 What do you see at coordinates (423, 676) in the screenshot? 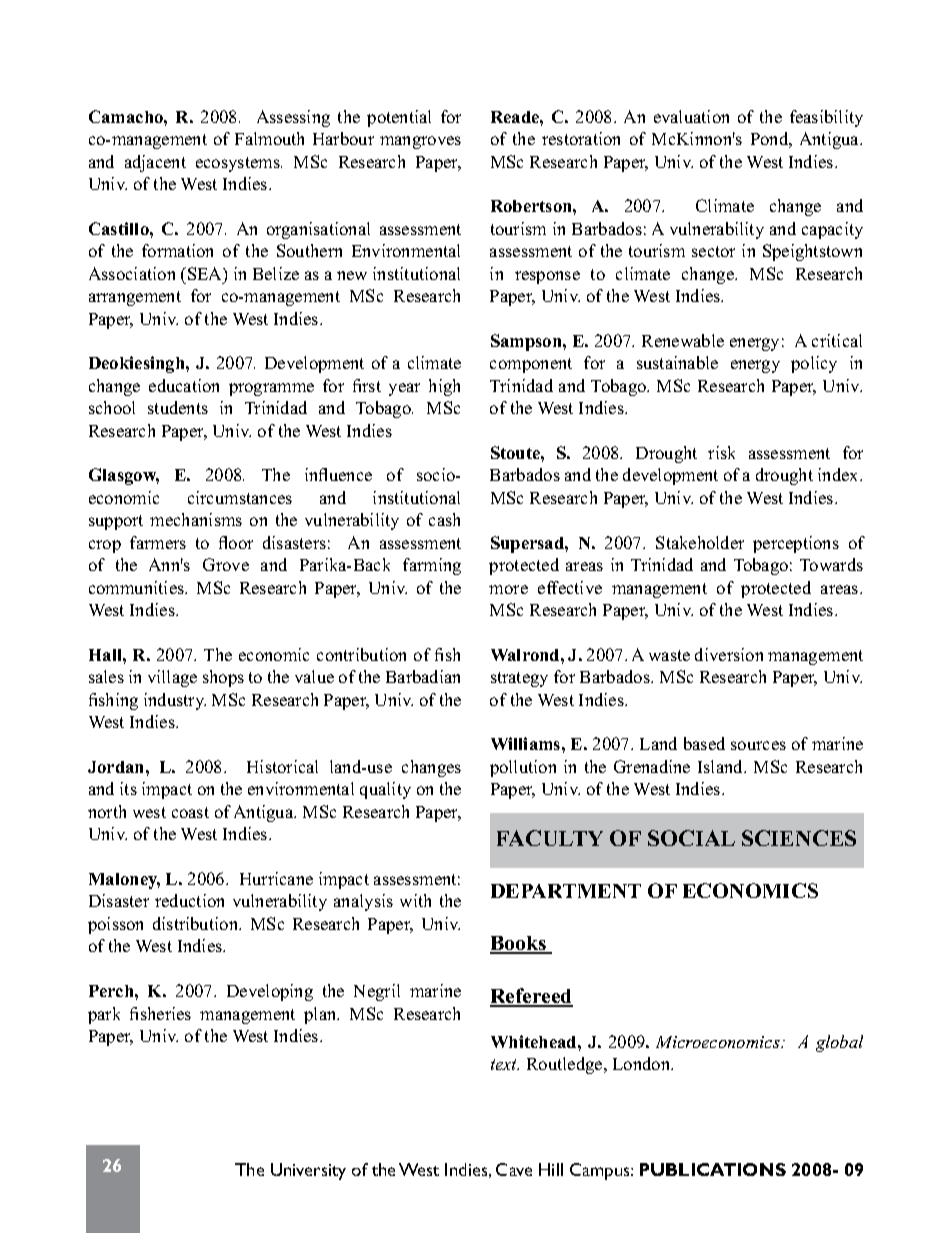
I see `Barbadian` at bounding box center [423, 676].
